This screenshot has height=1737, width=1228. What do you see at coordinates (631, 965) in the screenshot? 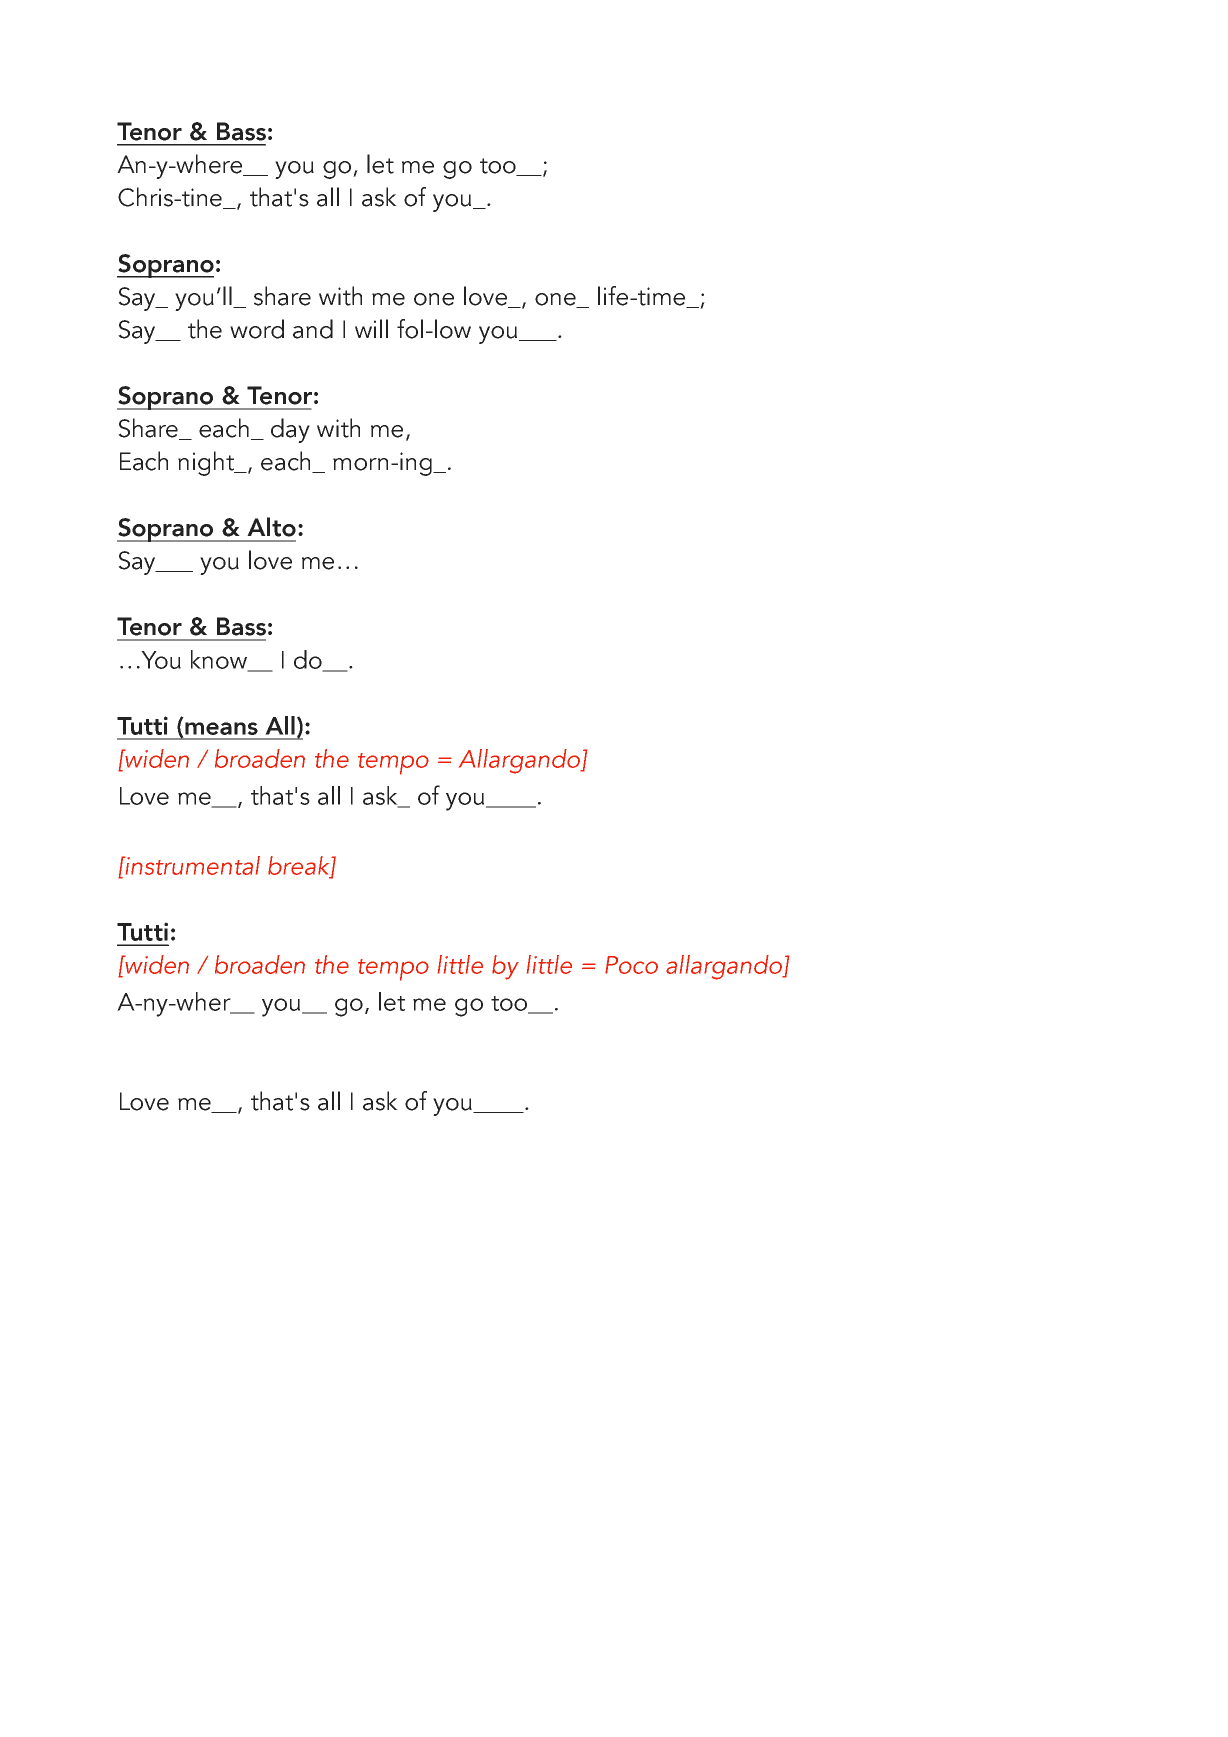
I see `Poco` at bounding box center [631, 965].
